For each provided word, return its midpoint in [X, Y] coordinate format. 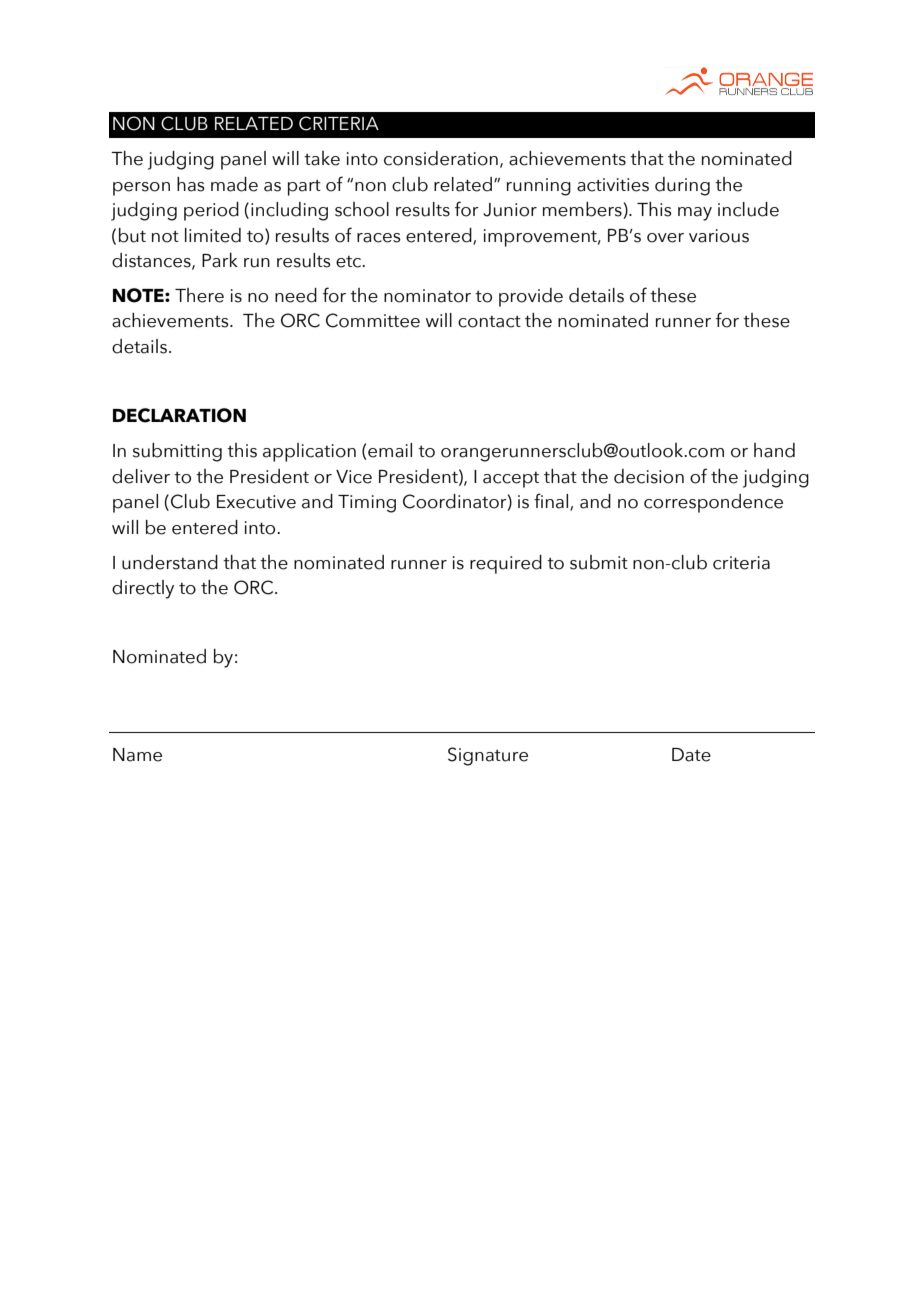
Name [137, 755]
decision [649, 476]
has [191, 184]
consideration [441, 158]
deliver [141, 476]
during [682, 186]
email [390, 450]
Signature [488, 756]
